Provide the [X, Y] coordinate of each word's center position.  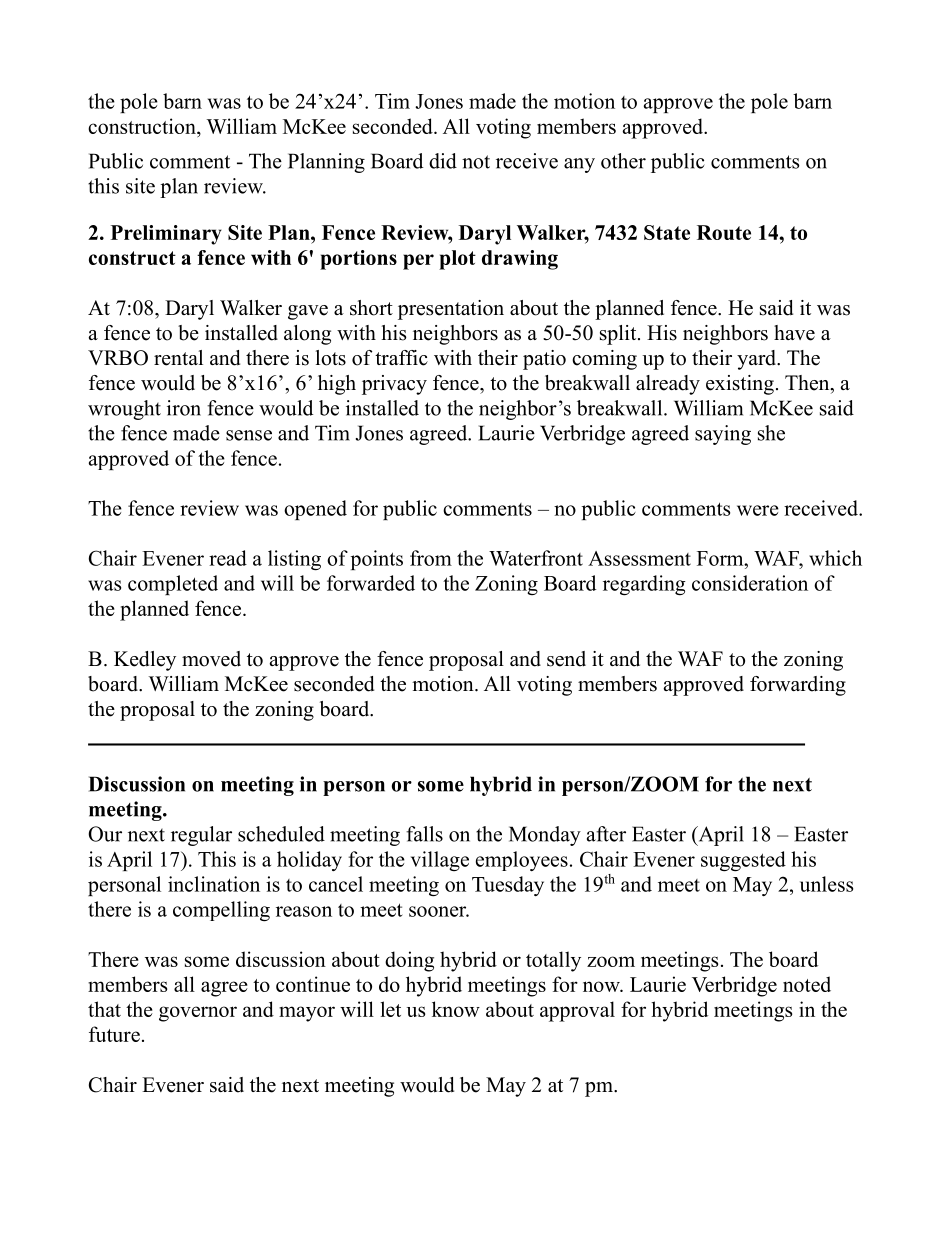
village [440, 861]
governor [198, 1014]
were [758, 510]
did [443, 161]
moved [211, 659]
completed [173, 585]
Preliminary [166, 235]
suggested [743, 861]
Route [724, 232]
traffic [401, 358]
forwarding [798, 686]
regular [201, 836]
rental [178, 358]
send [566, 659]
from [431, 558]
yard [758, 360]
